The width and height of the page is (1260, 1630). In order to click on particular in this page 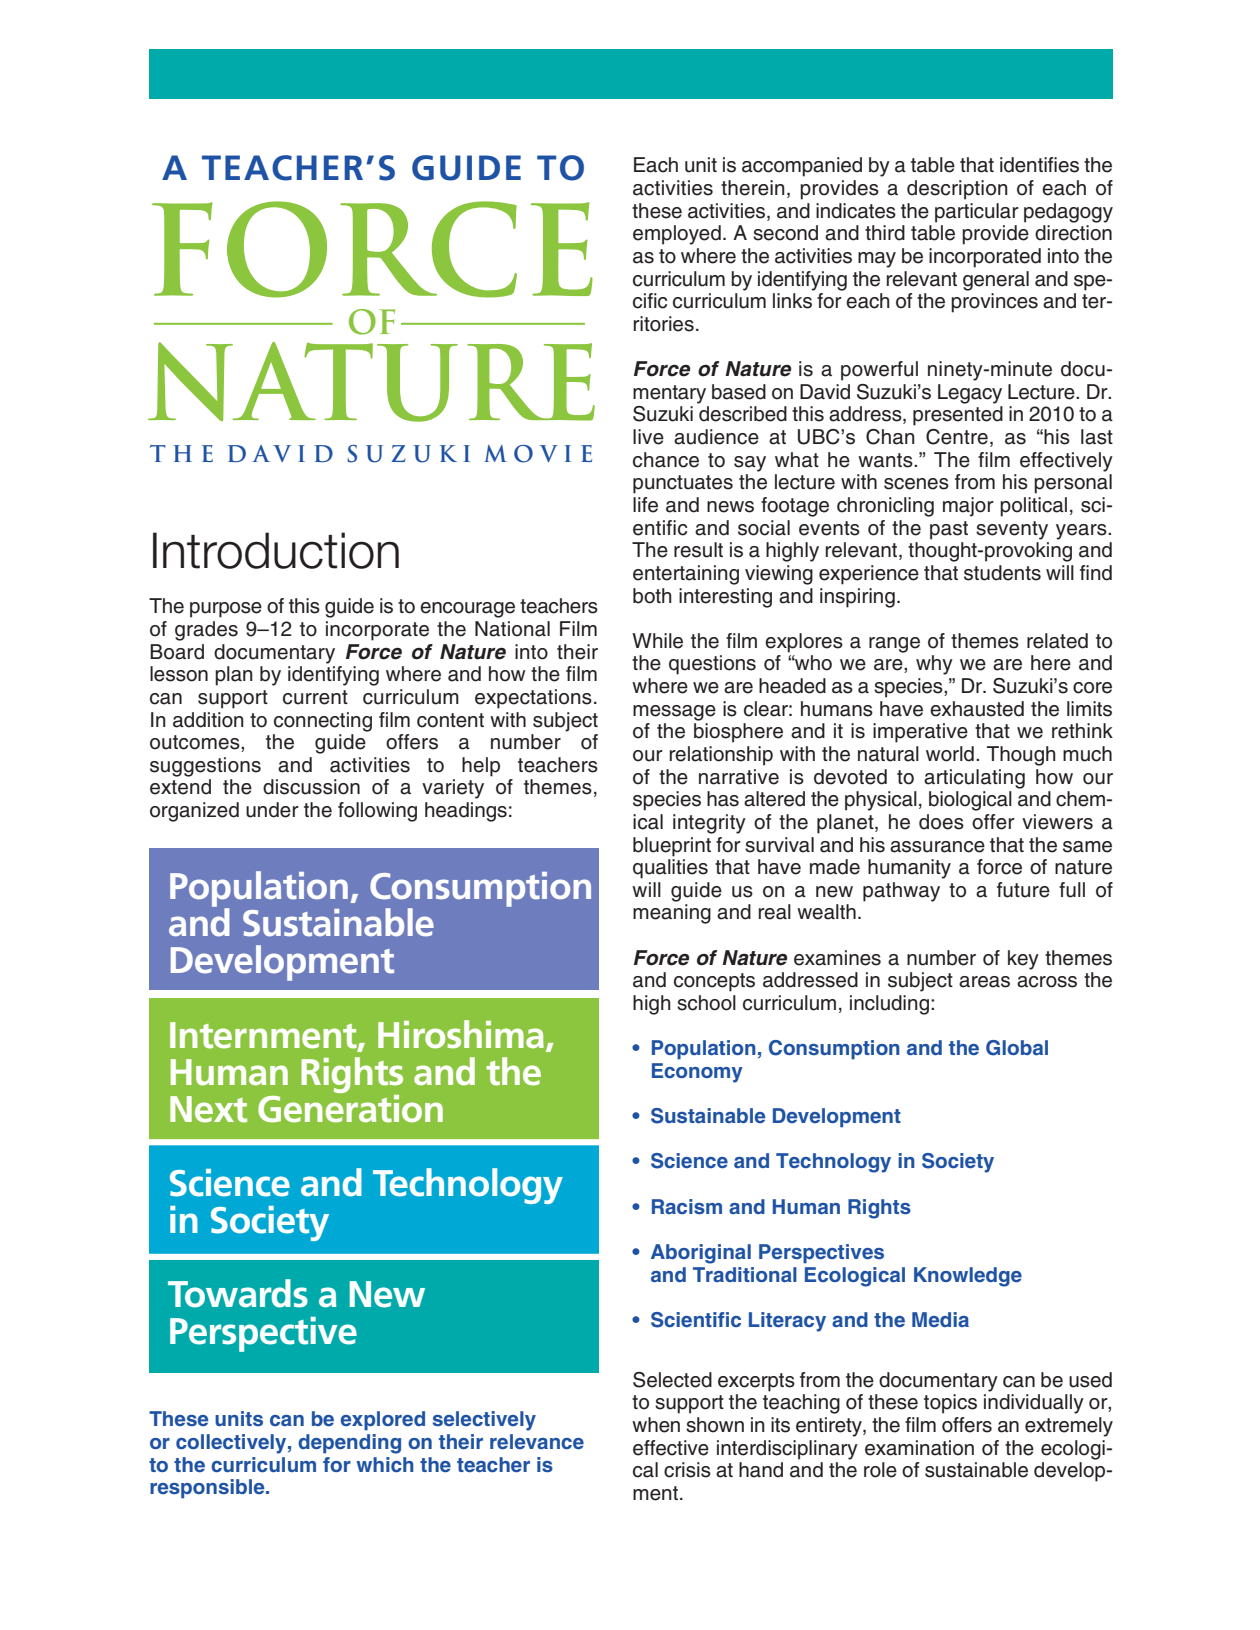, I will do `click(977, 213)`.
